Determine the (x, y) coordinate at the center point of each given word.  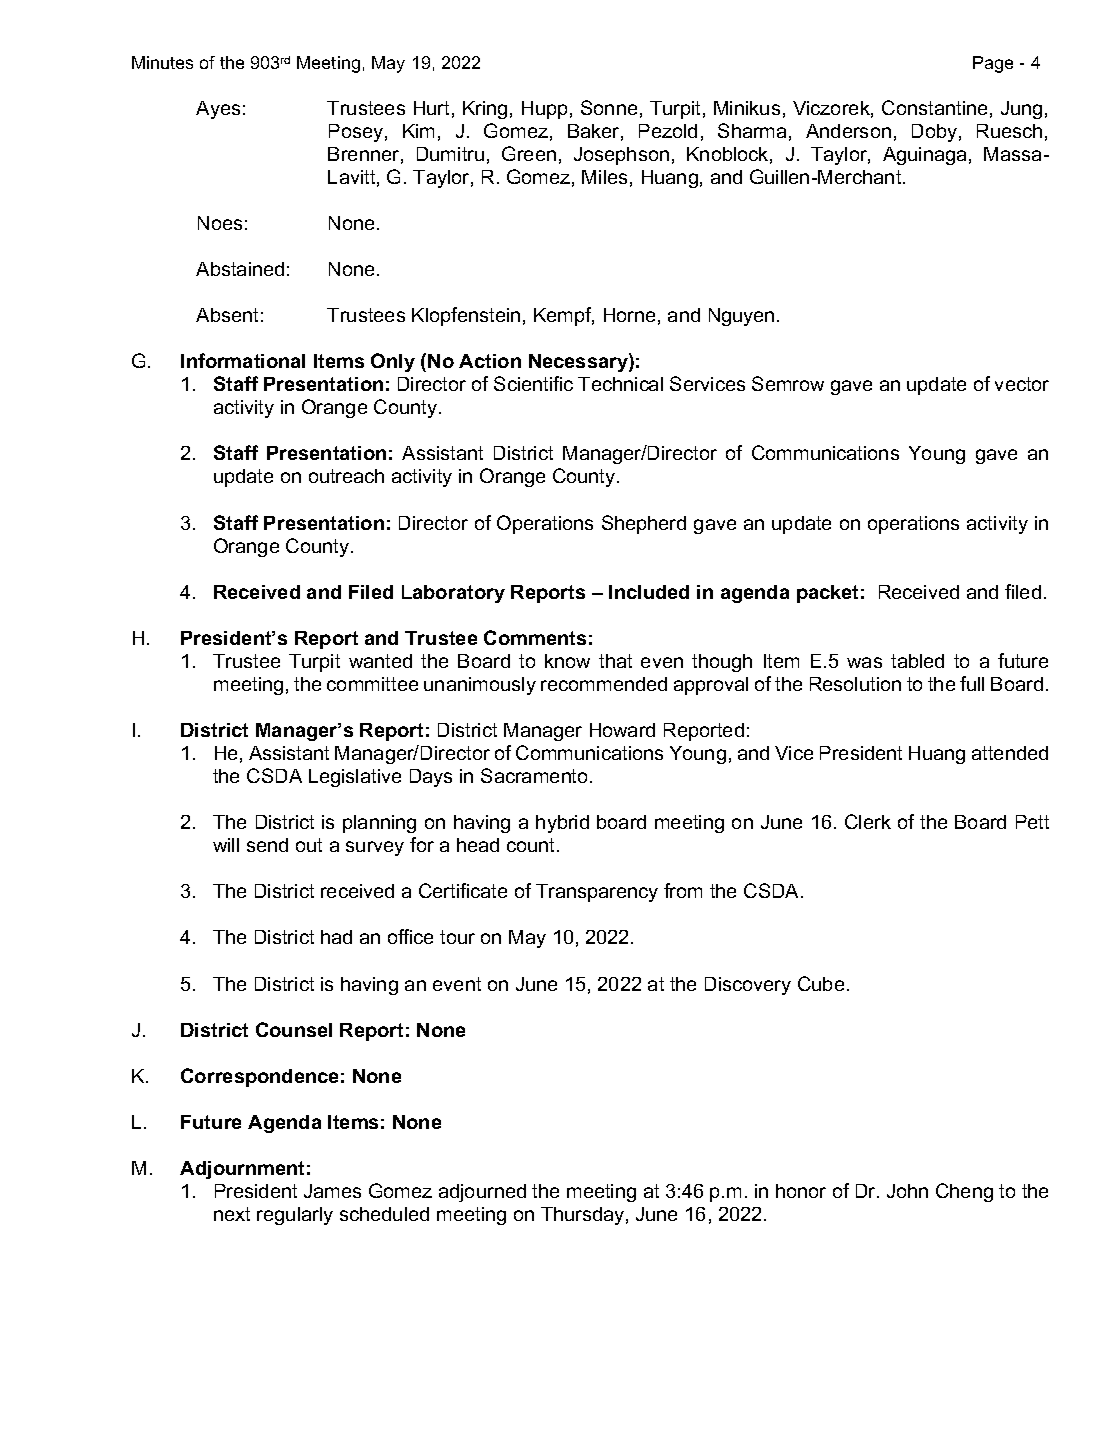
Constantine (934, 107)
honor (801, 1191)
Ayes (218, 110)
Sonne (609, 107)
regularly (295, 1216)
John (907, 1191)
